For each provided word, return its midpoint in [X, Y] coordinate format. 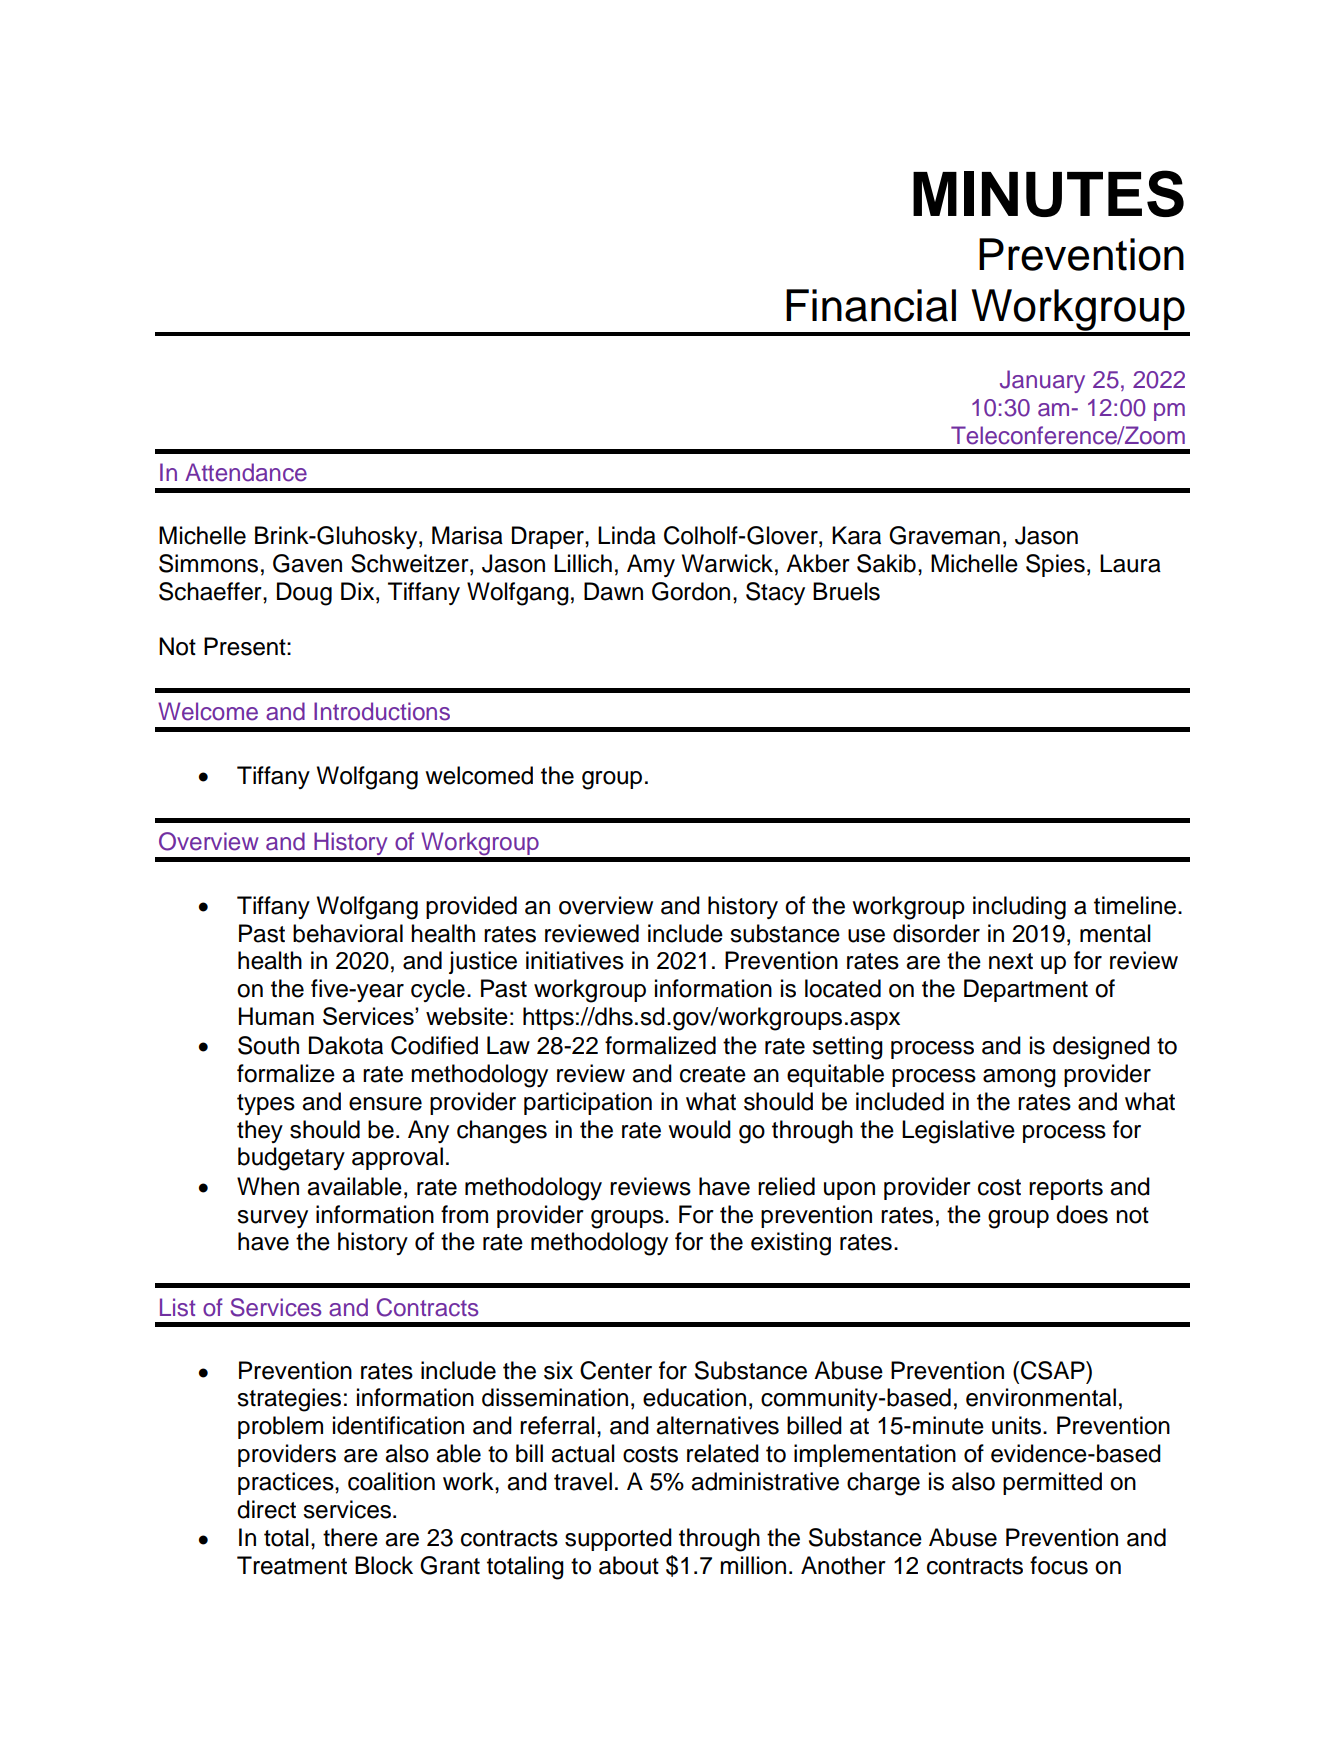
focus [1059, 1565]
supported [618, 1539]
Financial [871, 305]
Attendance [246, 472]
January [1042, 381]
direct [266, 1509]
